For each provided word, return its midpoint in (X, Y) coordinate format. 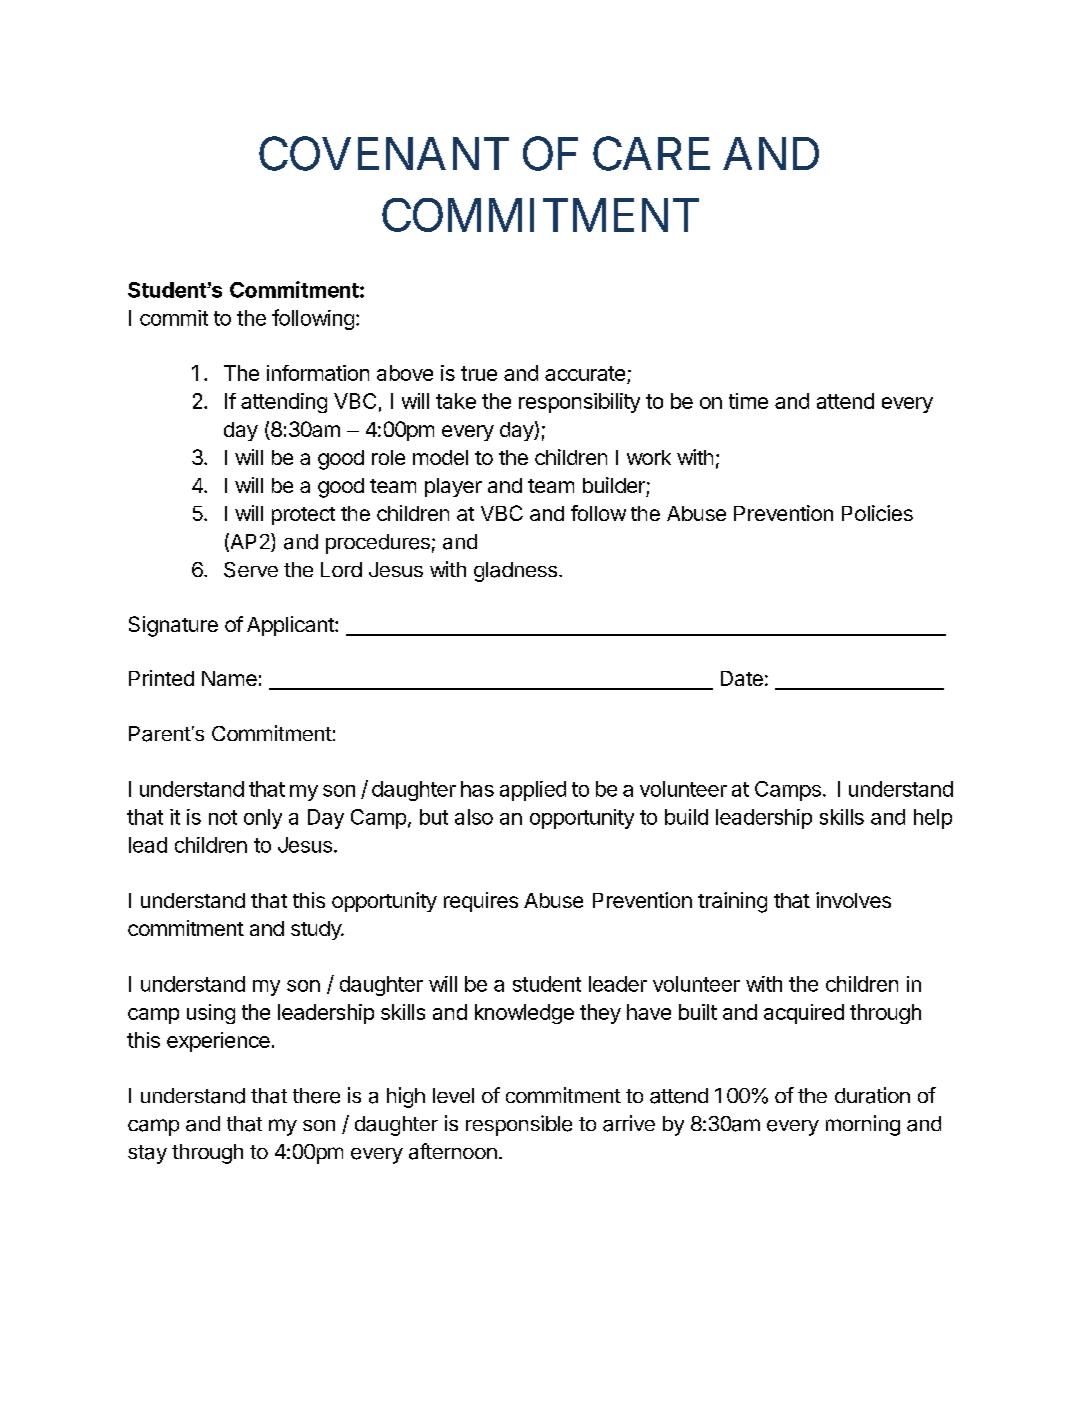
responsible (519, 1125)
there (316, 1096)
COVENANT (384, 154)
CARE (651, 154)
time (748, 401)
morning (863, 1125)
